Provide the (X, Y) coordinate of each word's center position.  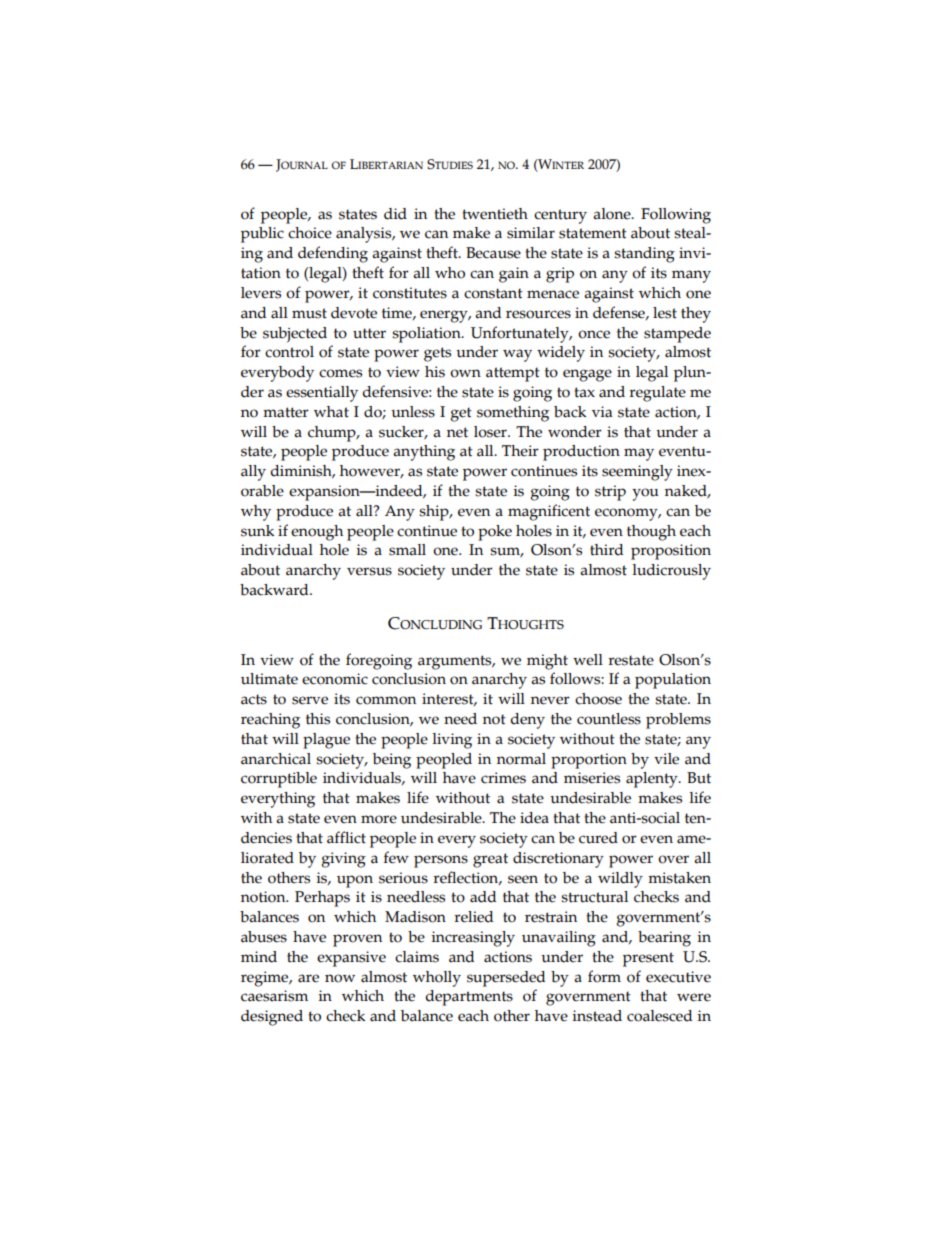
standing (644, 255)
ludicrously (671, 572)
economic (335, 679)
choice (310, 233)
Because (493, 253)
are (308, 978)
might (547, 662)
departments (469, 998)
